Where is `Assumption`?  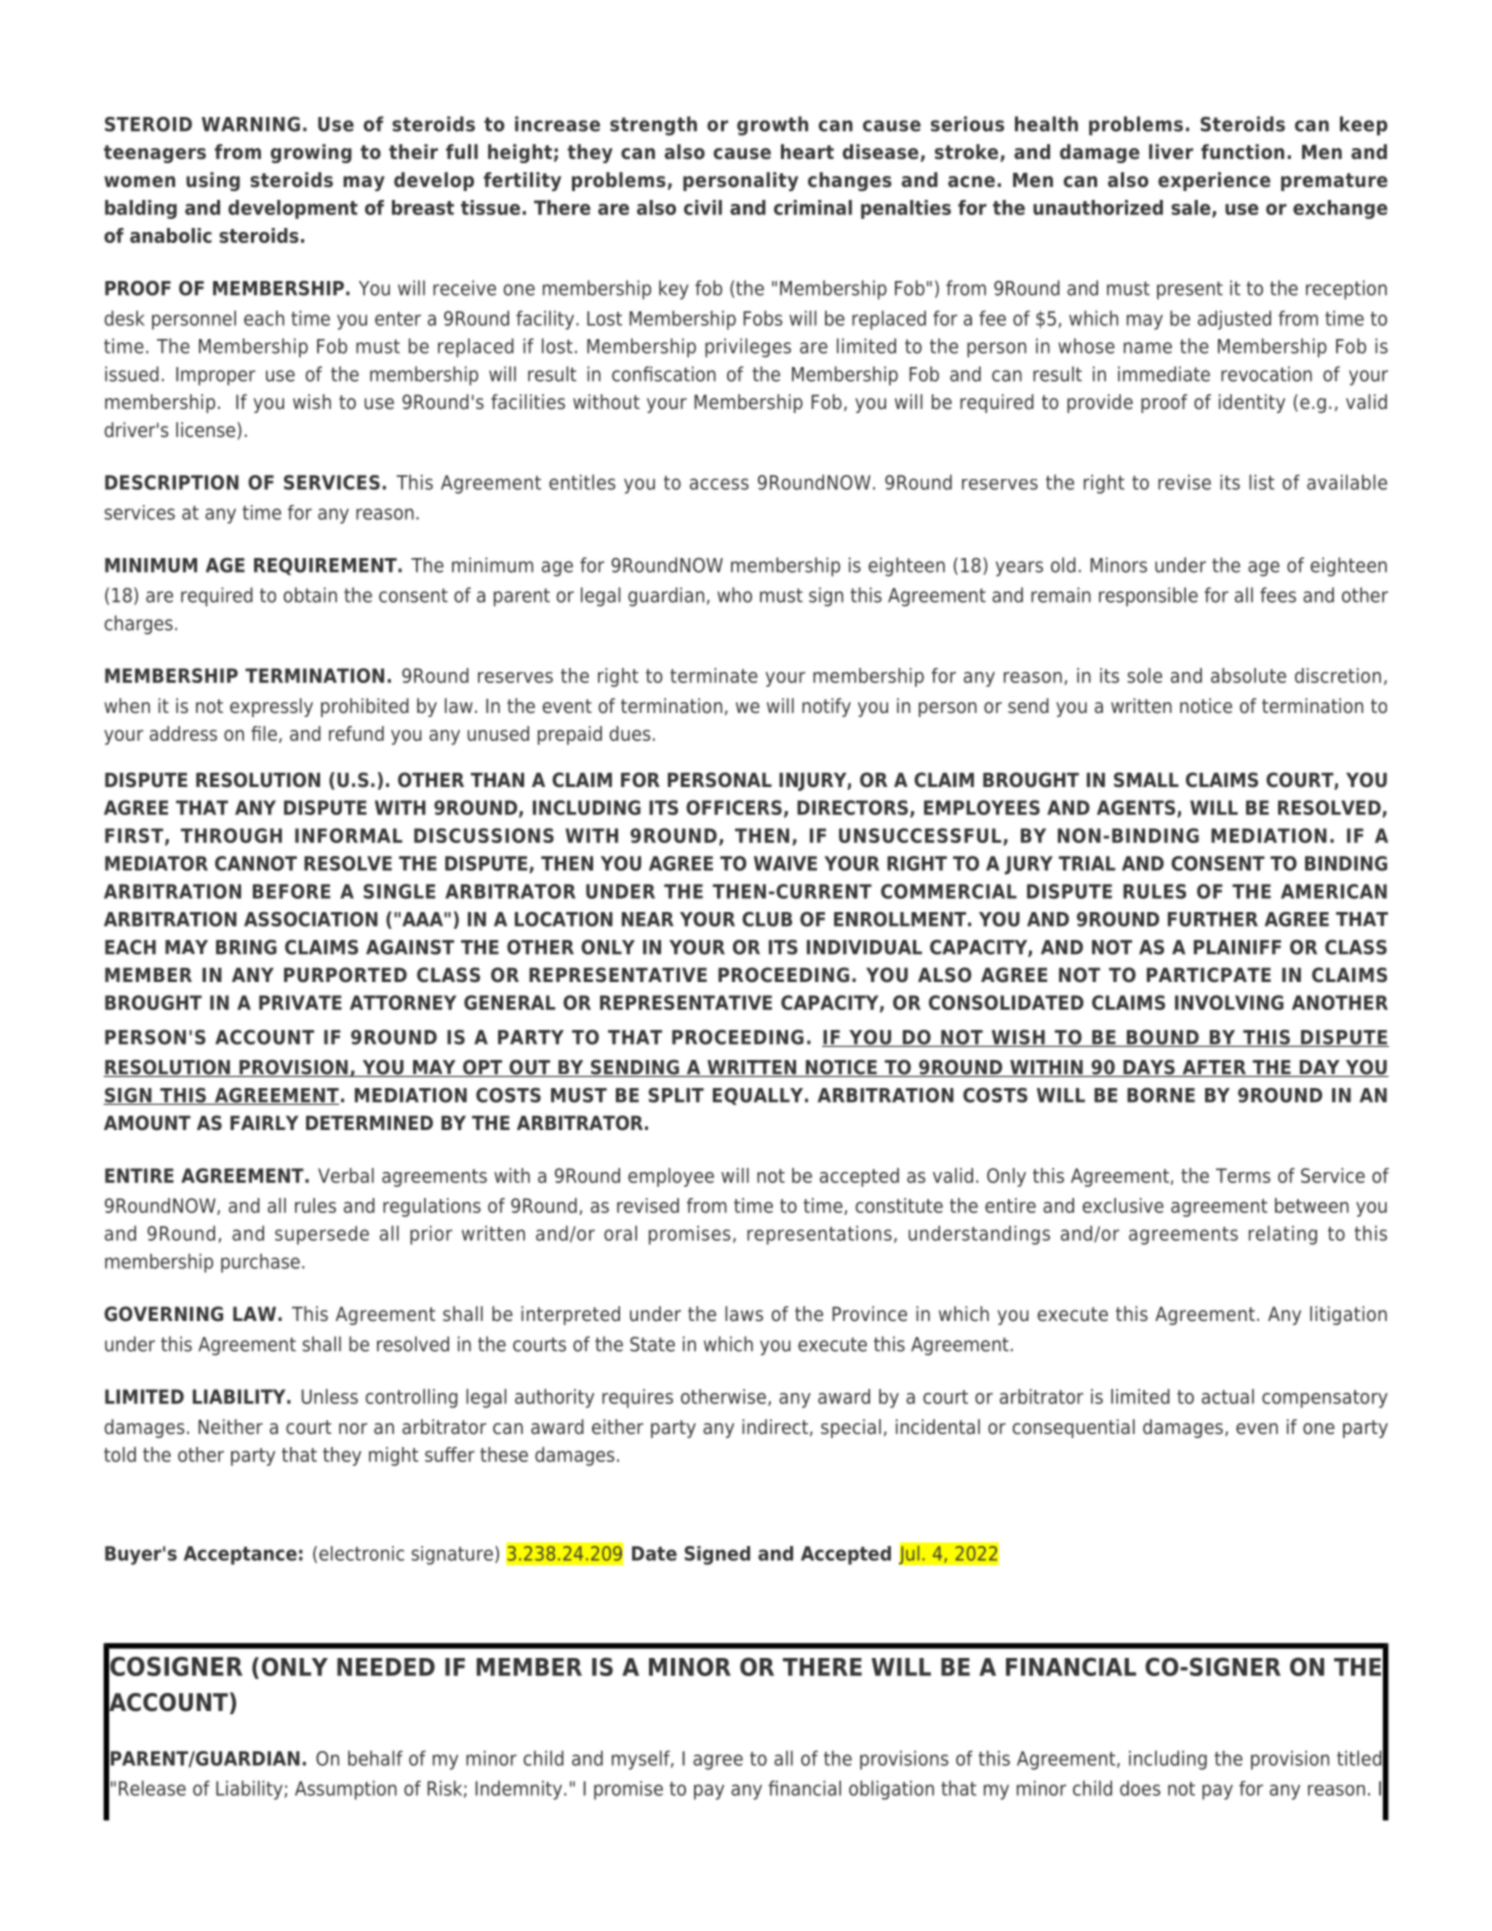
Assumption is located at coordinates (346, 1790).
